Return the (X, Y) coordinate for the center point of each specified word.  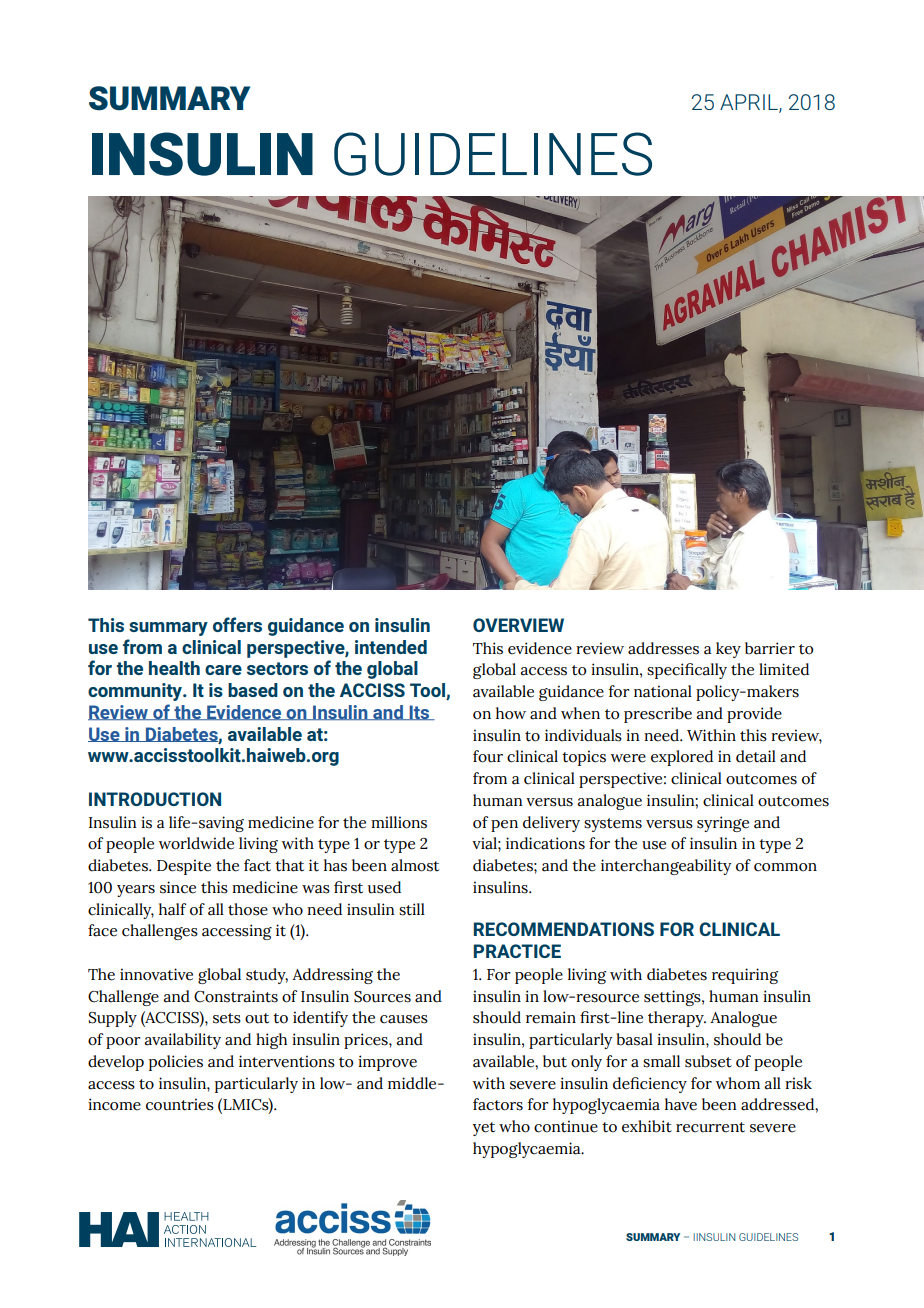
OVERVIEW (518, 625)
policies (176, 1063)
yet (483, 1129)
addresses (663, 648)
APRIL (750, 103)
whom (737, 1083)
